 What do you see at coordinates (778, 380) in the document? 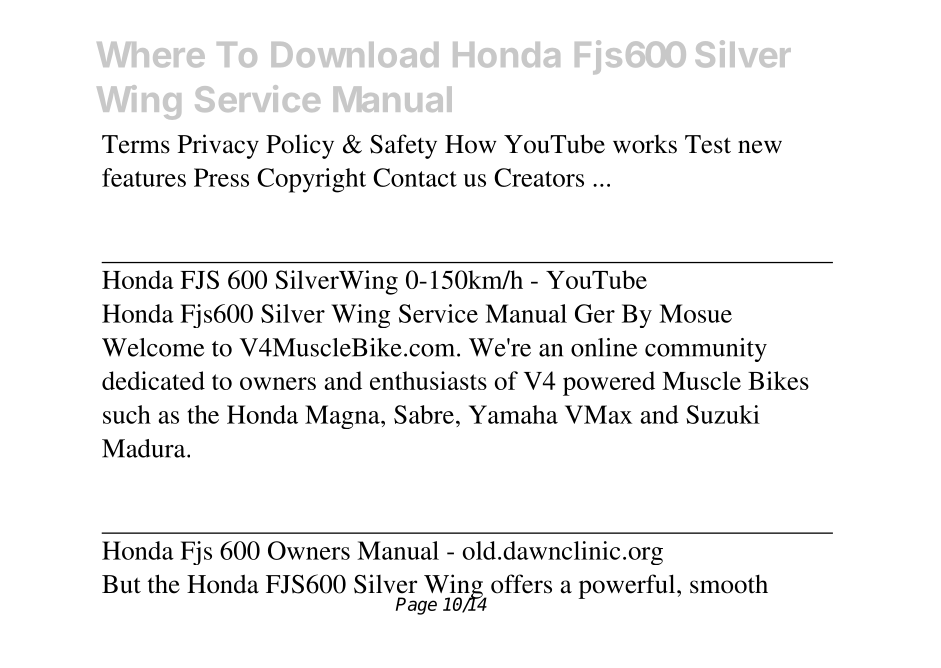
I see `Bikes` at bounding box center [778, 380].
